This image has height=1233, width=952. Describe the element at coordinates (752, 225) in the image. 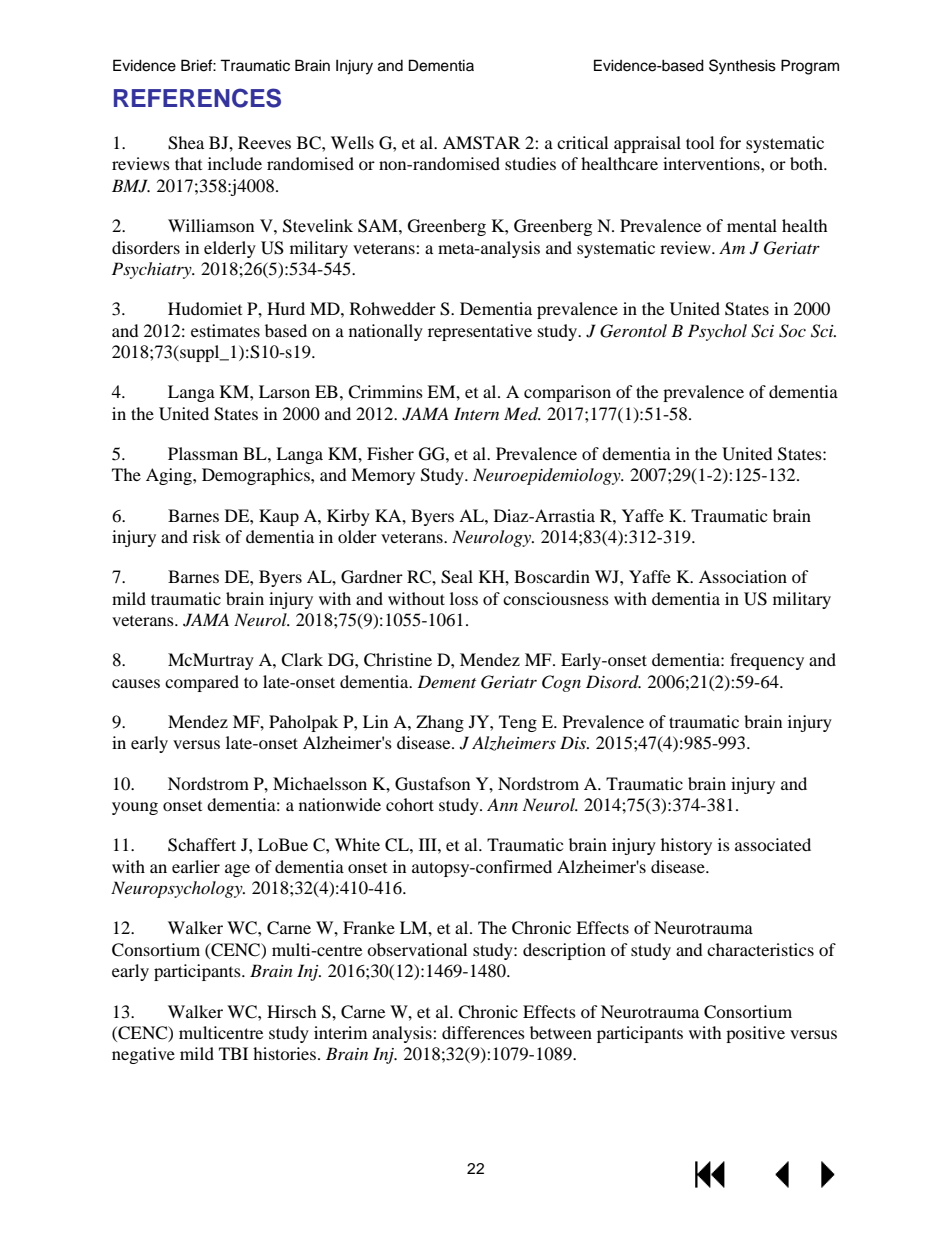

I see `mental` at that location.
